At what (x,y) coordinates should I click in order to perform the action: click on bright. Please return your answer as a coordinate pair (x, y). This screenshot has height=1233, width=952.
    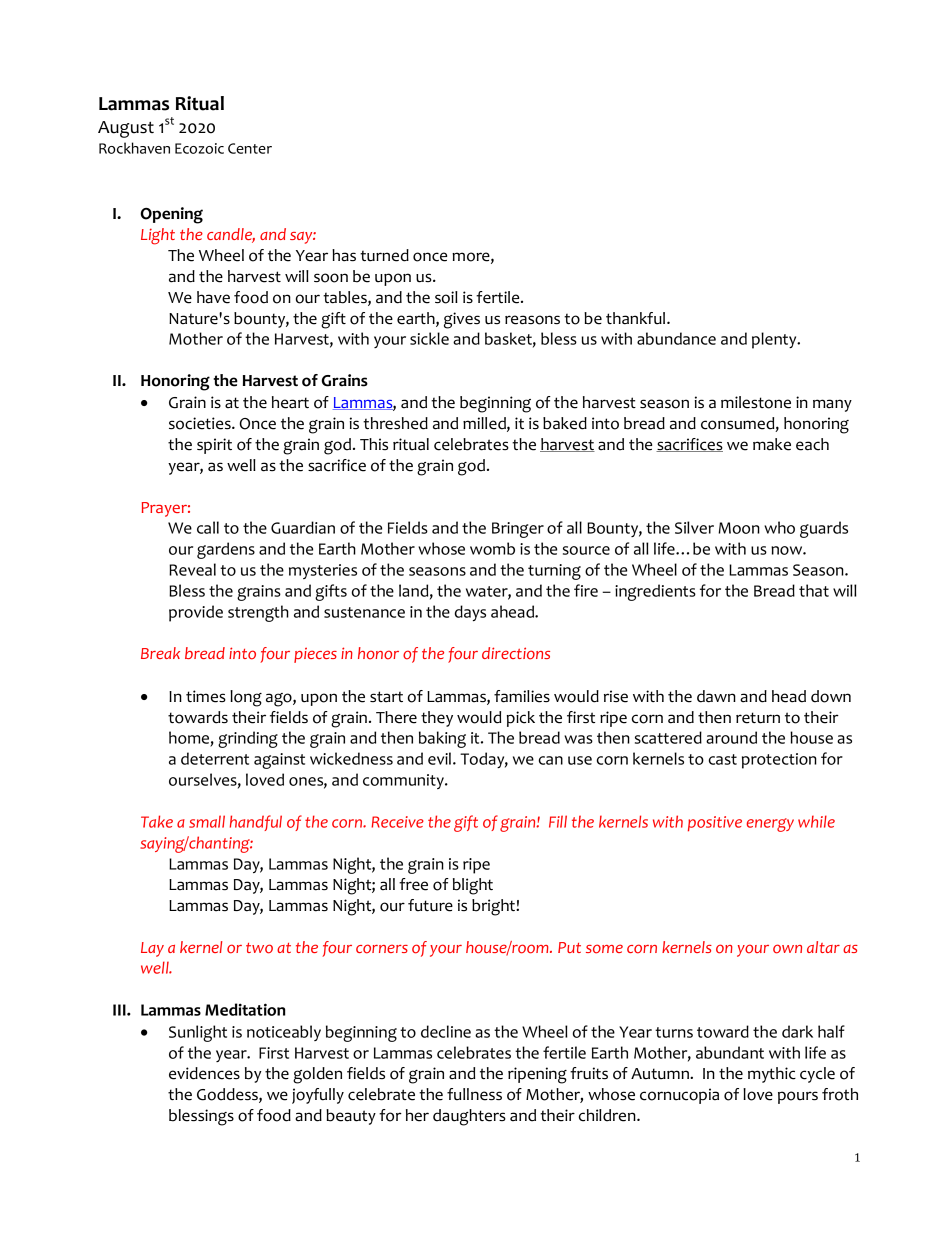
    Looking at the image, I should click on (494, 907).
